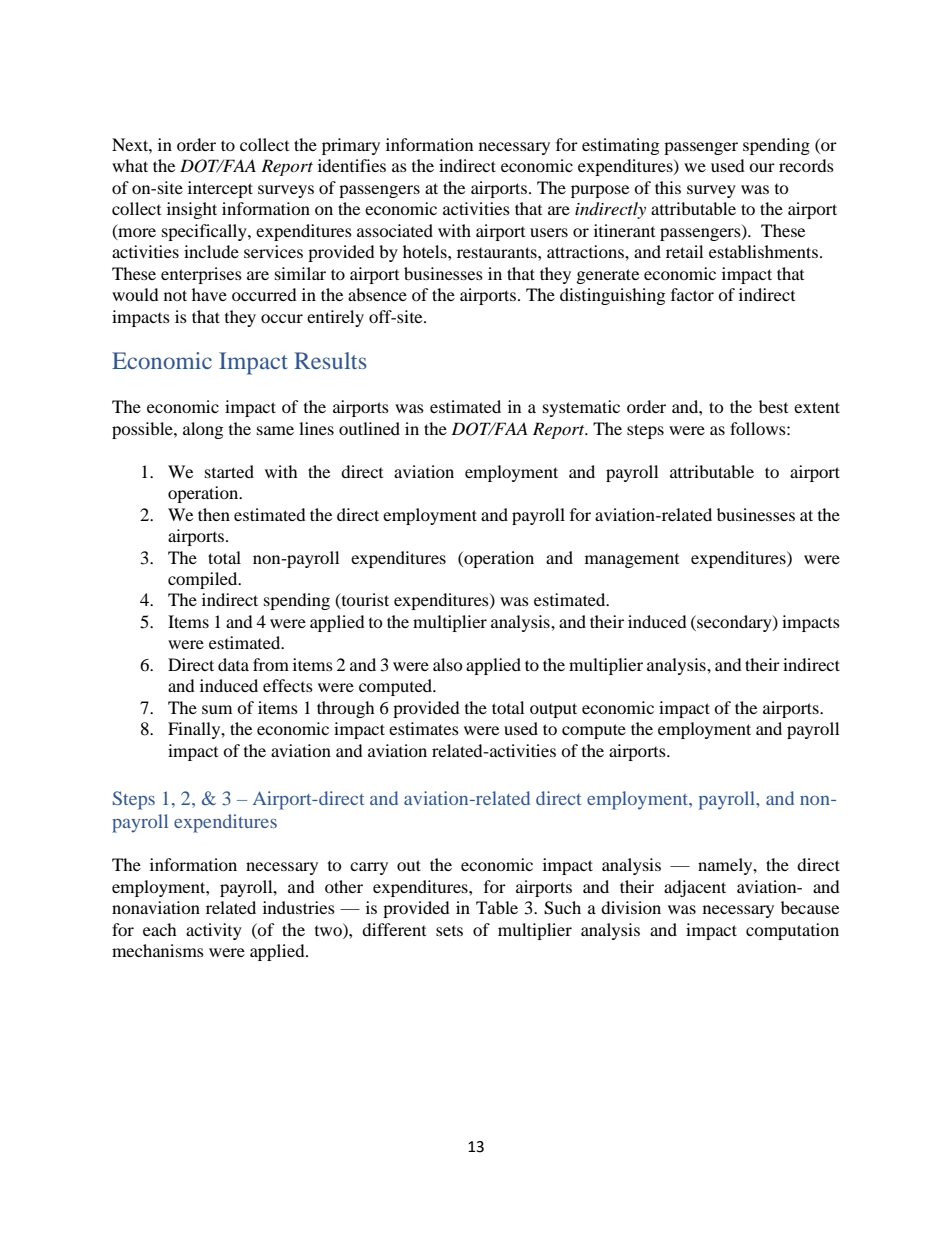 The height and width of the page is (1233, 952). What do you see at coordinates (217, 709) in the page?
I see `sum` at bounding box center [217, 709].
